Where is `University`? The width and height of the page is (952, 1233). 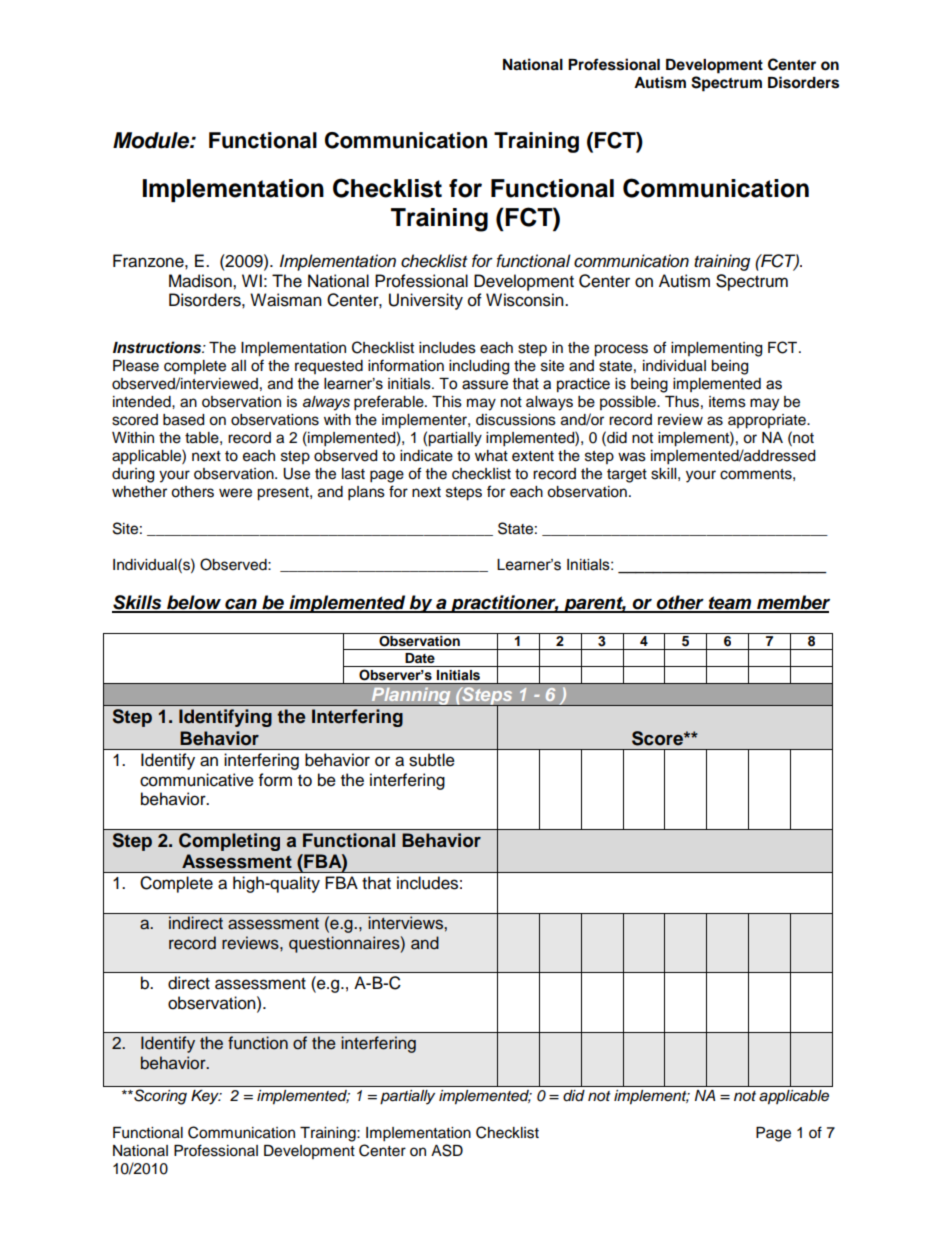 University is located at coordinates (426, 301).
